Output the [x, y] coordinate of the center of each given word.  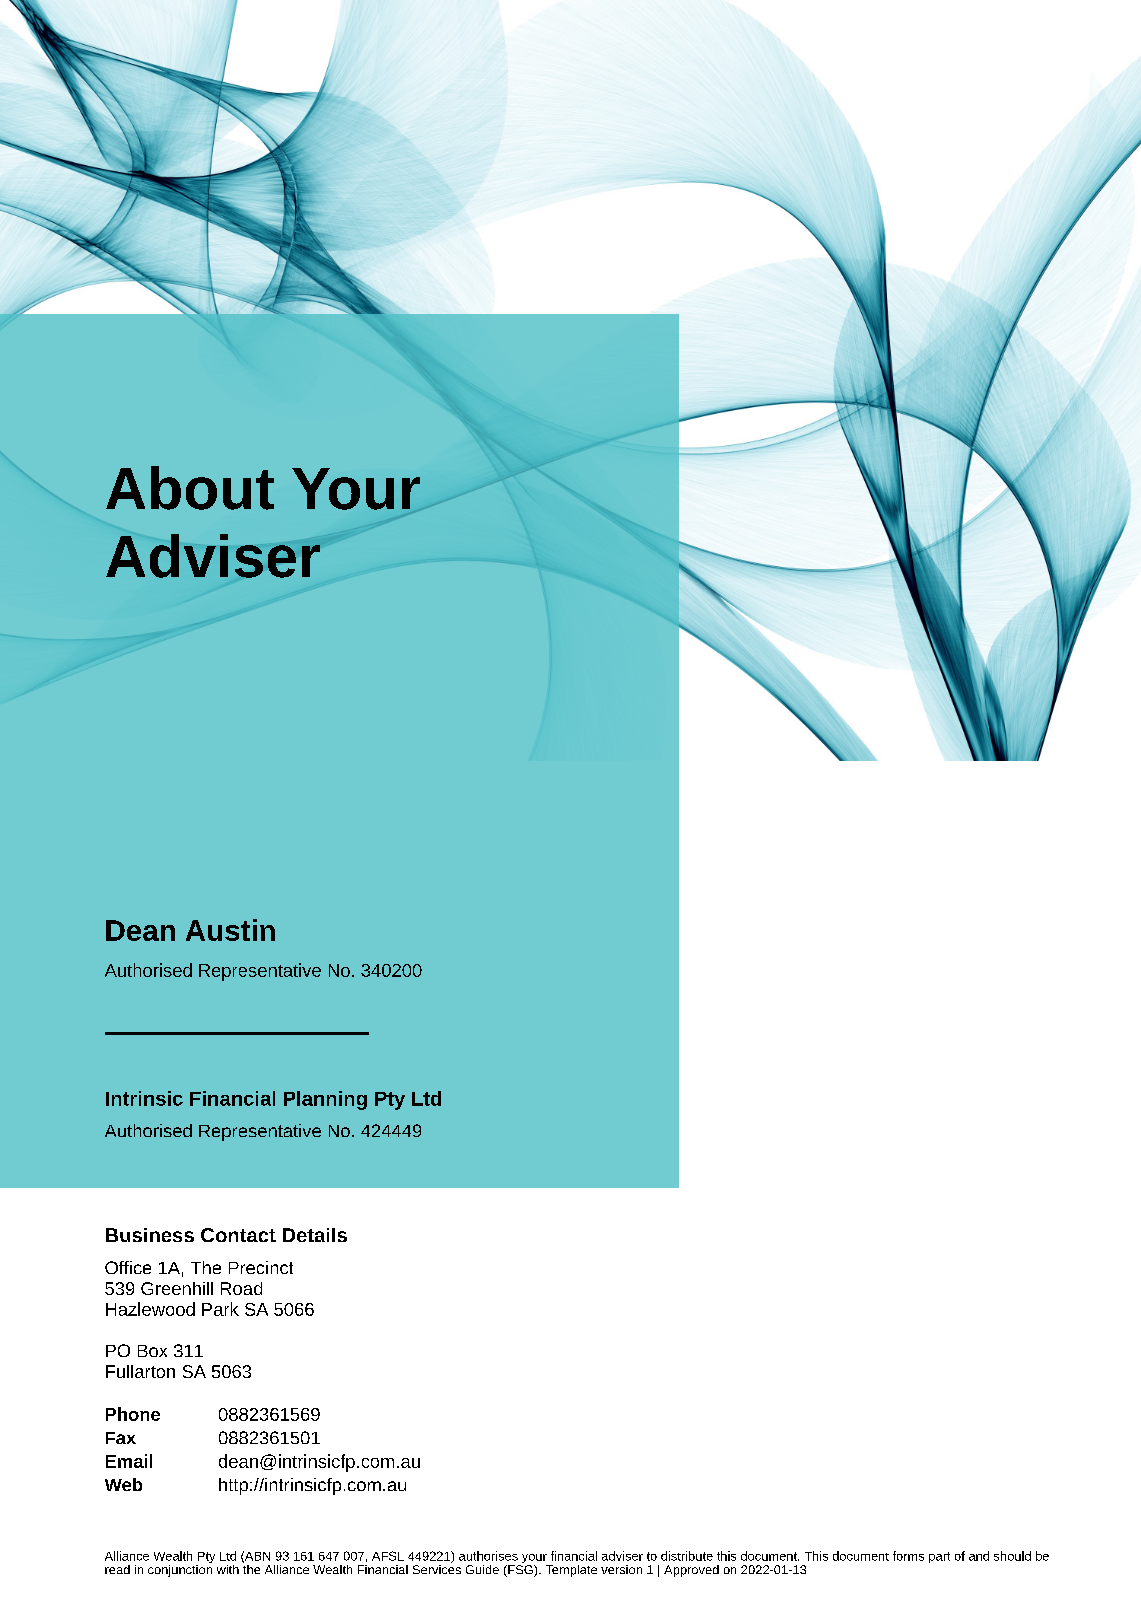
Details [315, 1235]
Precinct [261, 1267]
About [190, 488]
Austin [230, 930]
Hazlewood [150, 1309]
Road [241, 1288]
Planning [325, 1100]
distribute [687, 1556]
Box [152, 1351]
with [228, 1569]
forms [908, 1556]
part [939, 1557]
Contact [238, 1235]
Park [220, 1309]
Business [150, 1235]
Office [128, 1267]
